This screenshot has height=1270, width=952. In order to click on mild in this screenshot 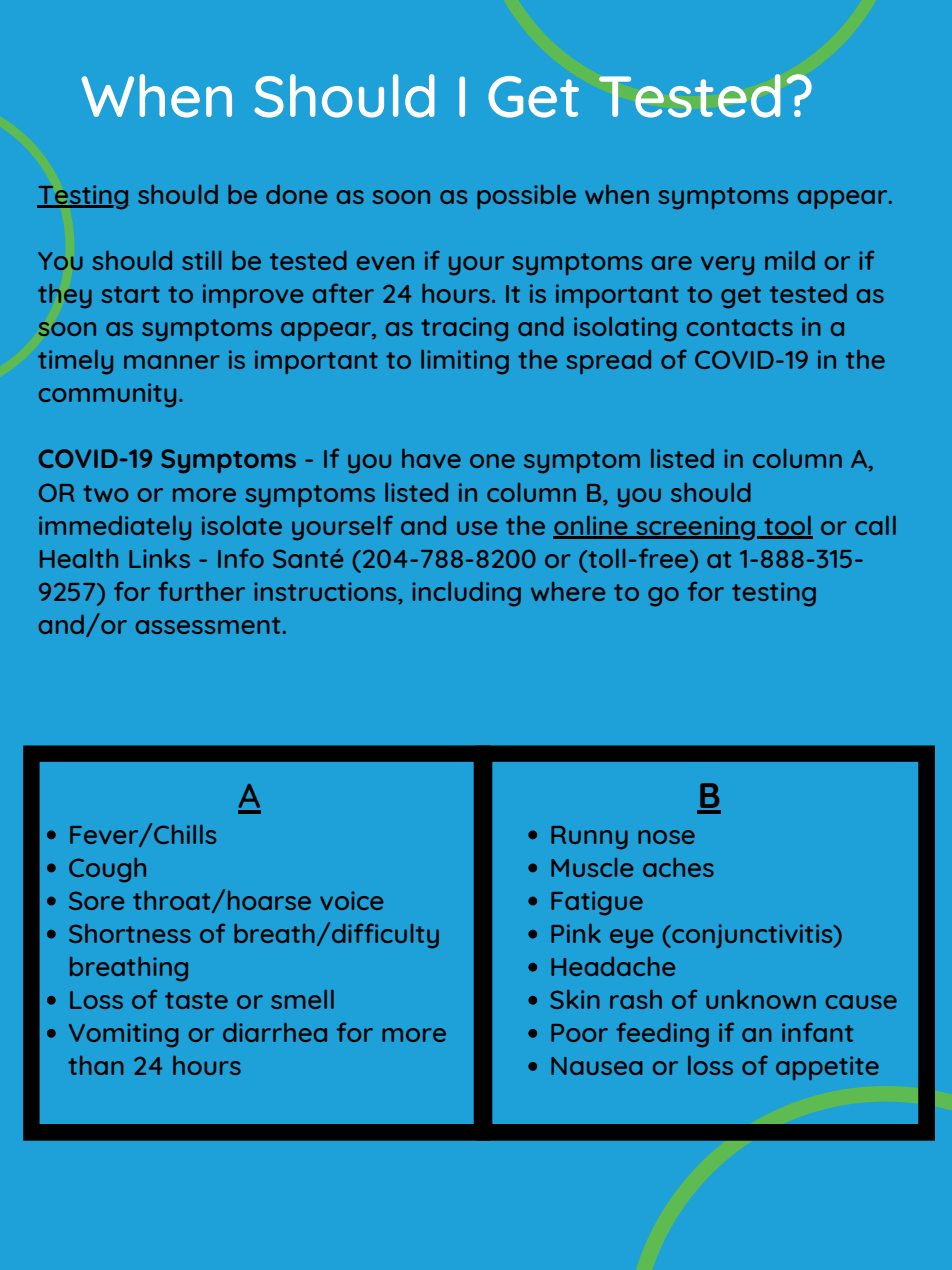, I will do `click(790, 260)`.
